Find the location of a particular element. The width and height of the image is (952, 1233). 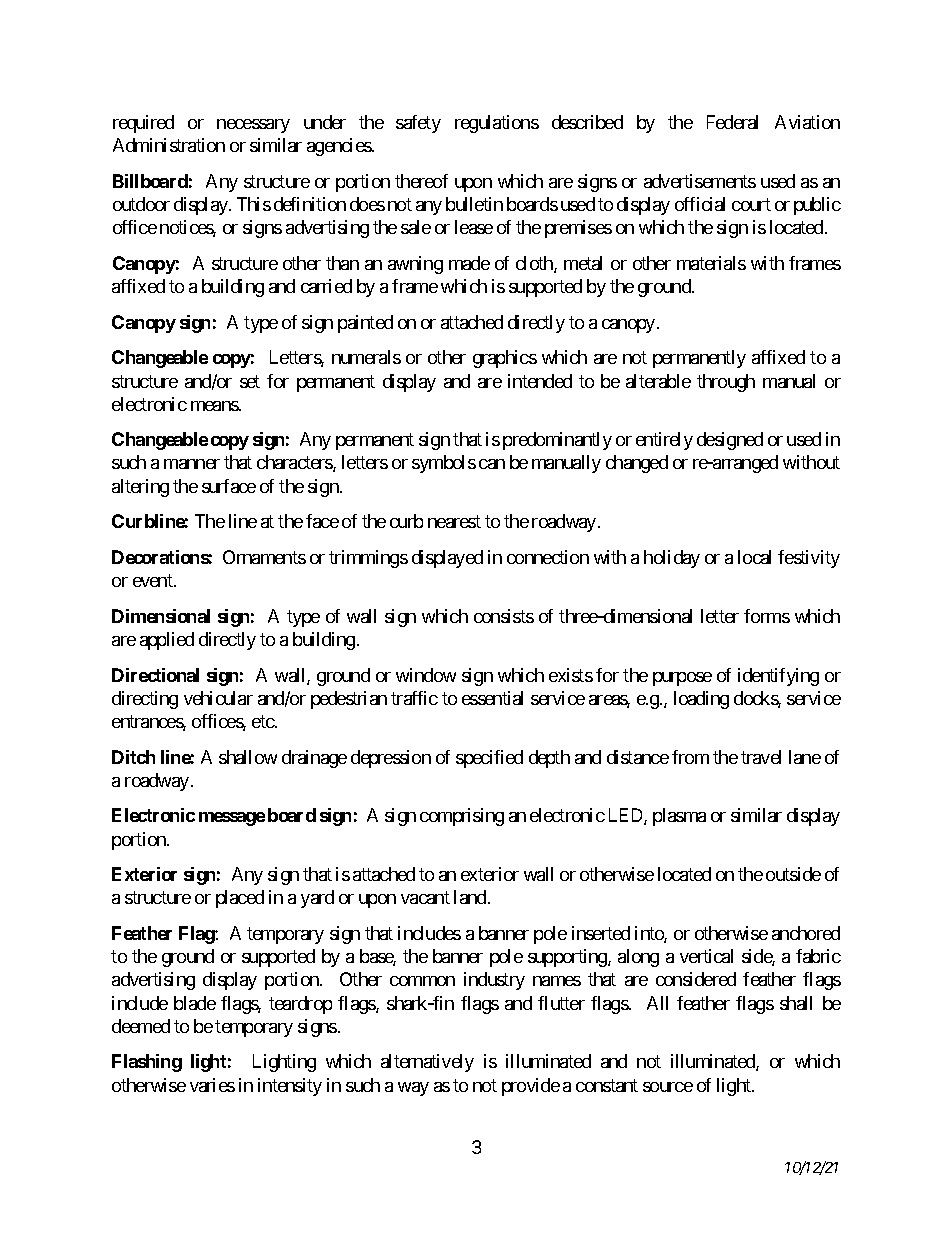

alternatively is located at coordinates (427, 1063).
